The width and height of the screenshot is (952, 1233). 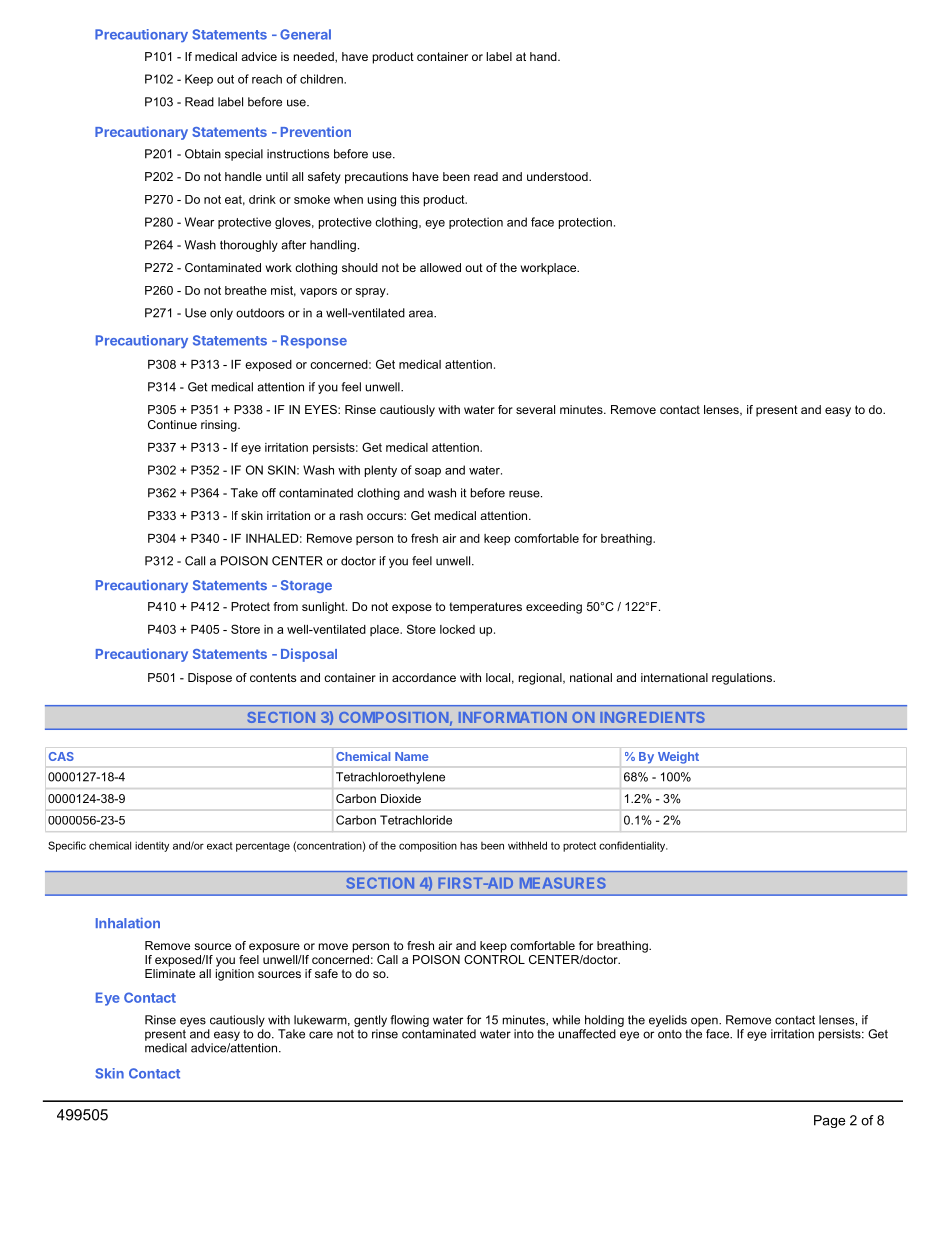 What do you see at coordinates (743, 679) in the screenshot?
I see `regulations` at bounding box center [743, 679].
